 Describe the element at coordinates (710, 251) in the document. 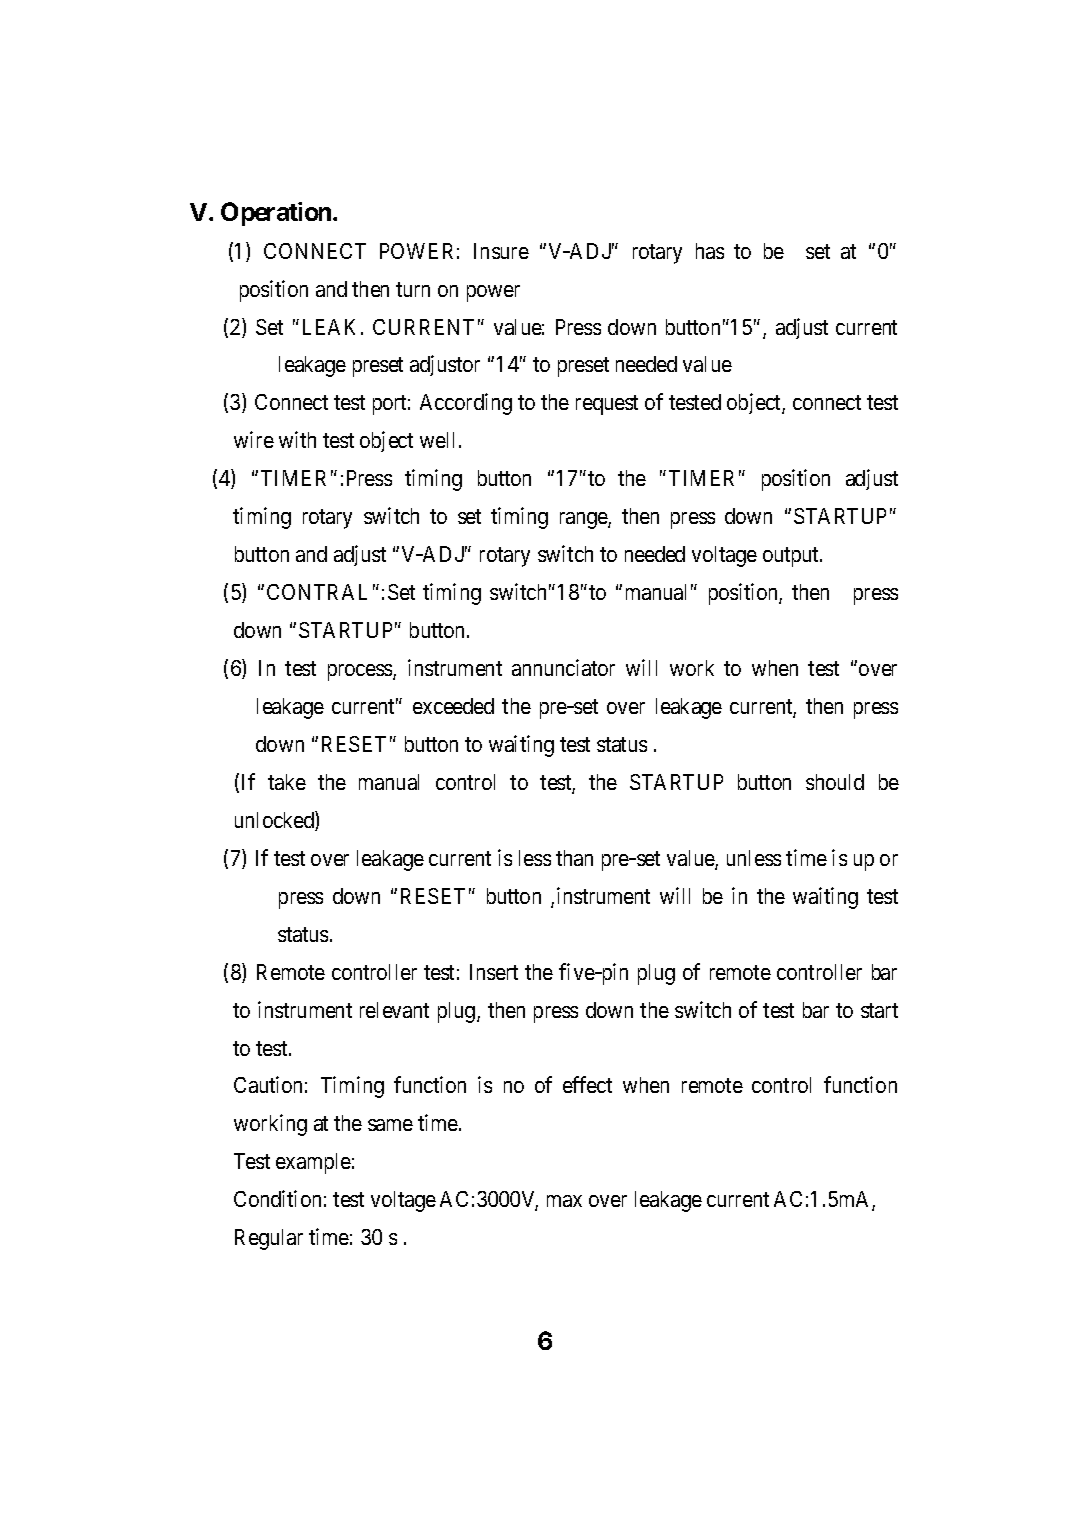

I see `has` at that location.
